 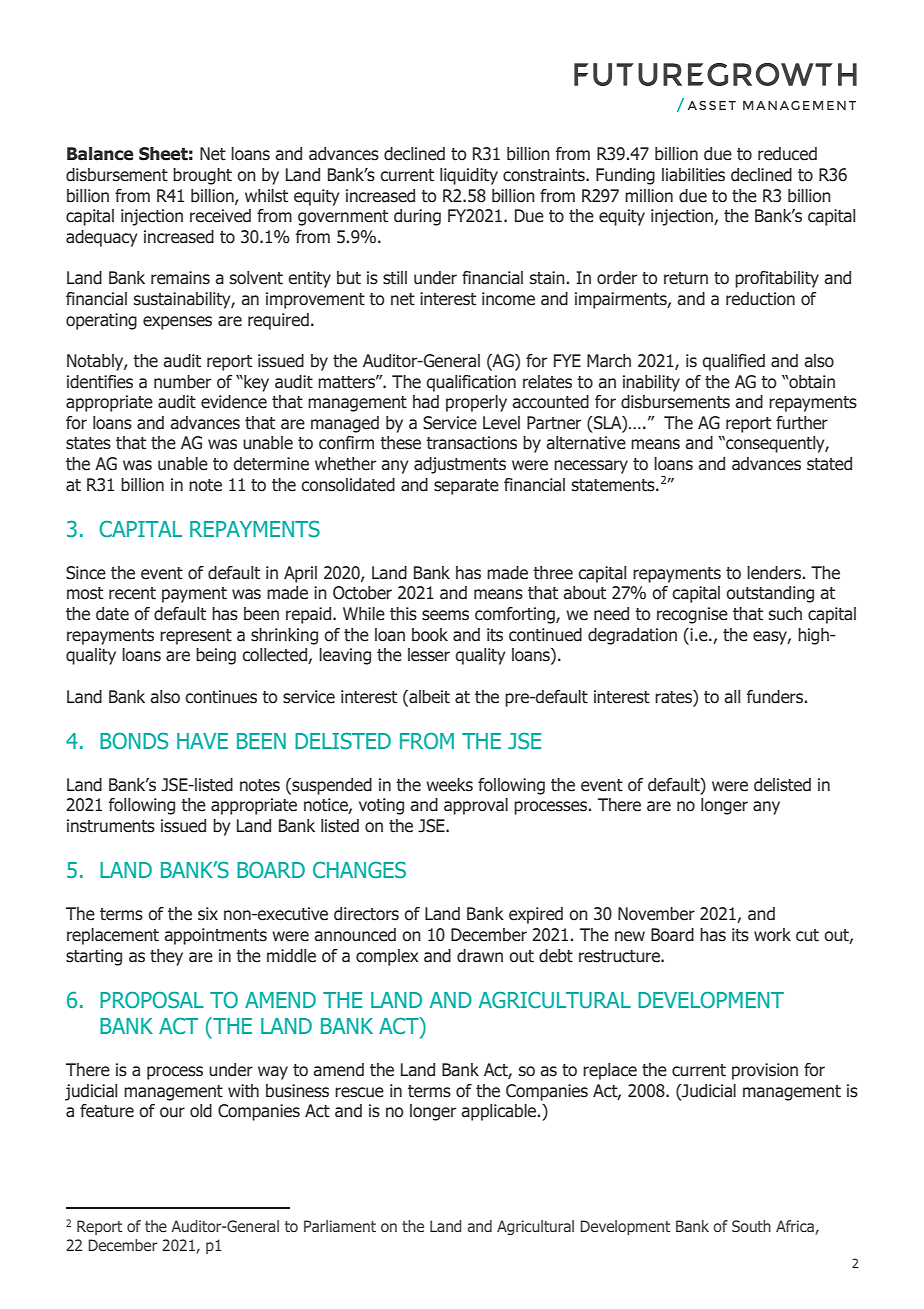 What do you see at coordinates (202, 176) in the image?
I see `brought` at bounding box center [202, 176].
